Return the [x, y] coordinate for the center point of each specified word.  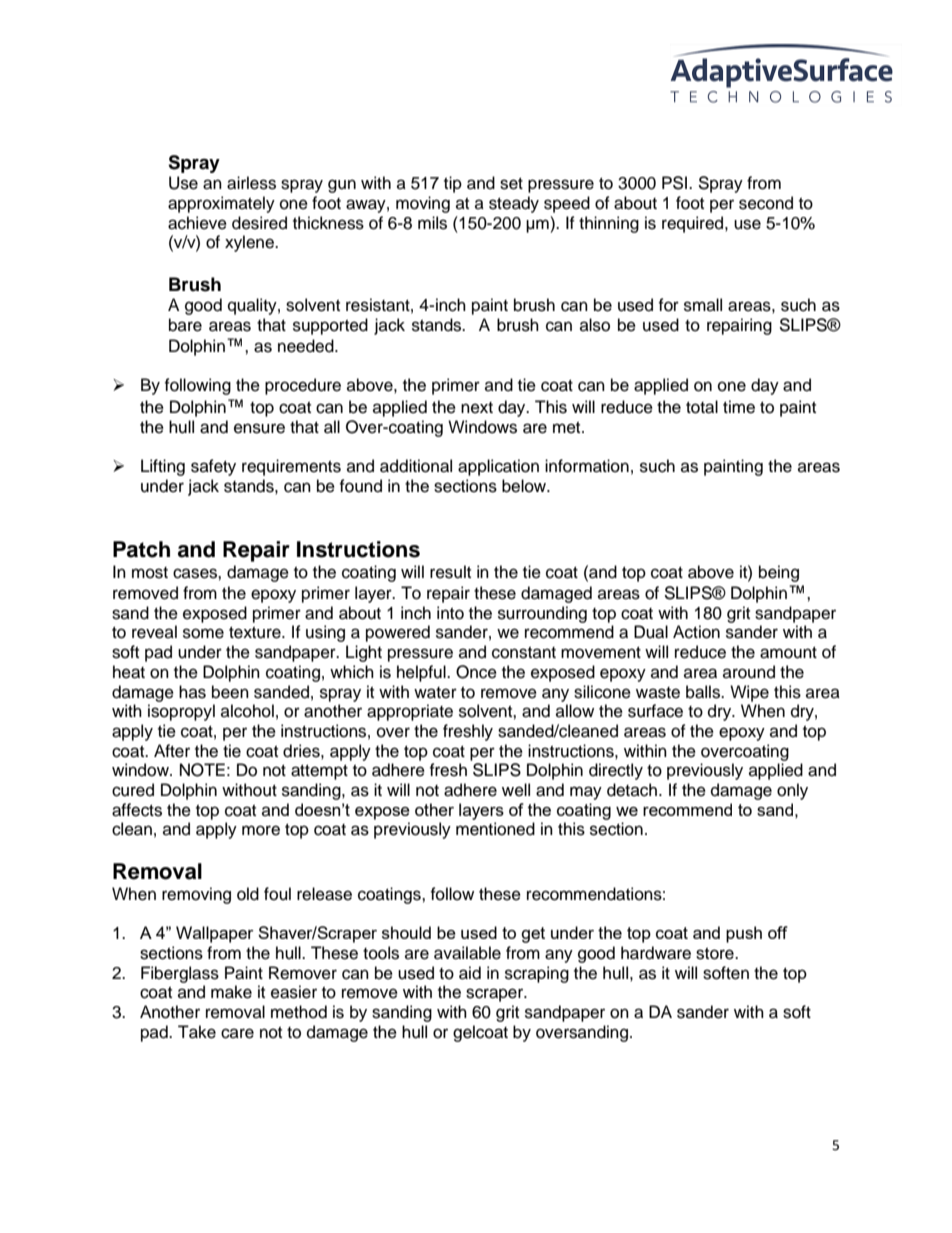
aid [470, 973]
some [203, 633]
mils [432, 223]
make [231, 992]
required [694, 224]
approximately [221, 204]
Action [696, 632]
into [450, 613]
